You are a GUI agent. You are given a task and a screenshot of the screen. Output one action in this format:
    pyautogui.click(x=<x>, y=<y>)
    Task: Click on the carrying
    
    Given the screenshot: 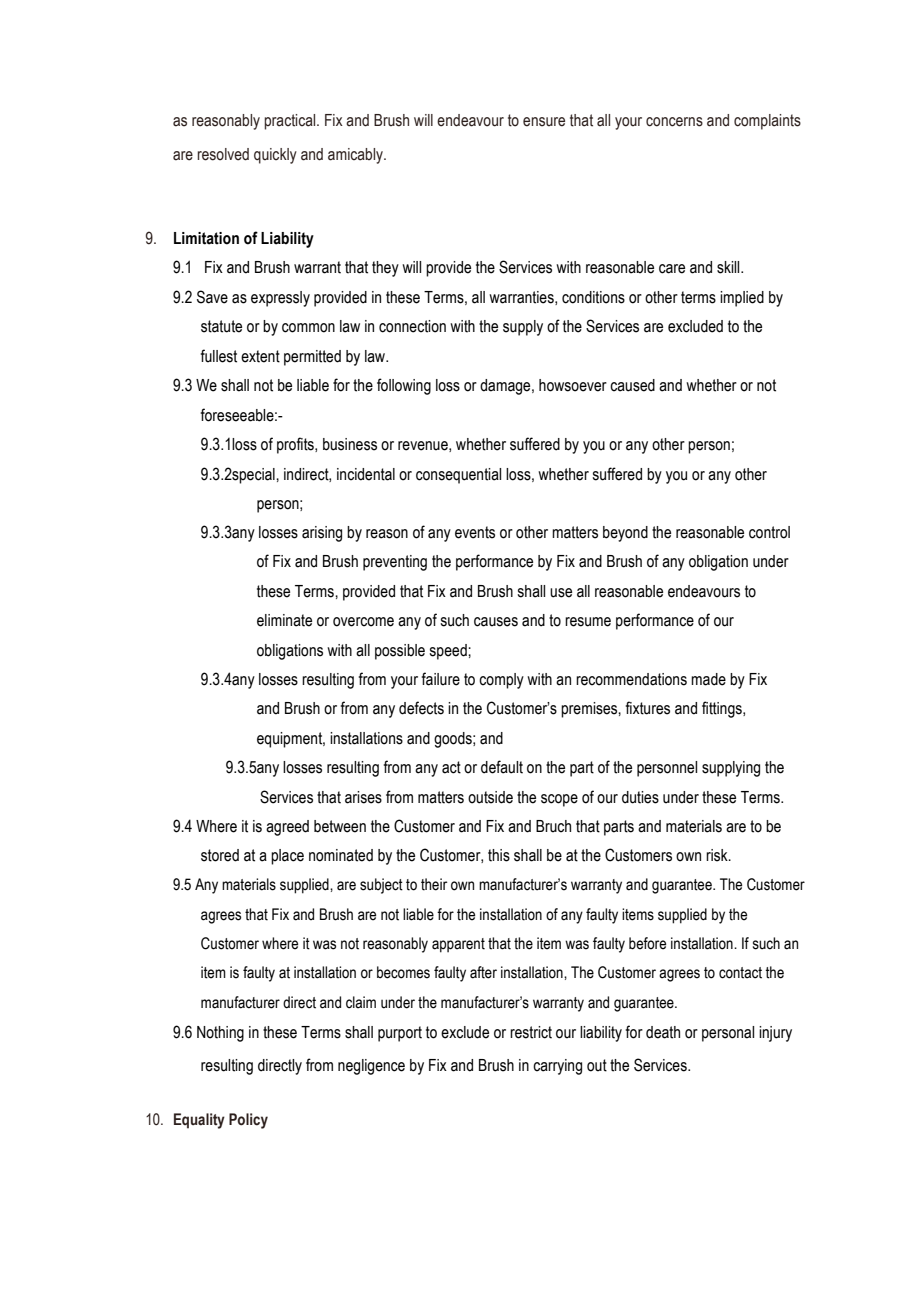 What is the action you would take?
    pyautogui.click(x=557, y=1067)
